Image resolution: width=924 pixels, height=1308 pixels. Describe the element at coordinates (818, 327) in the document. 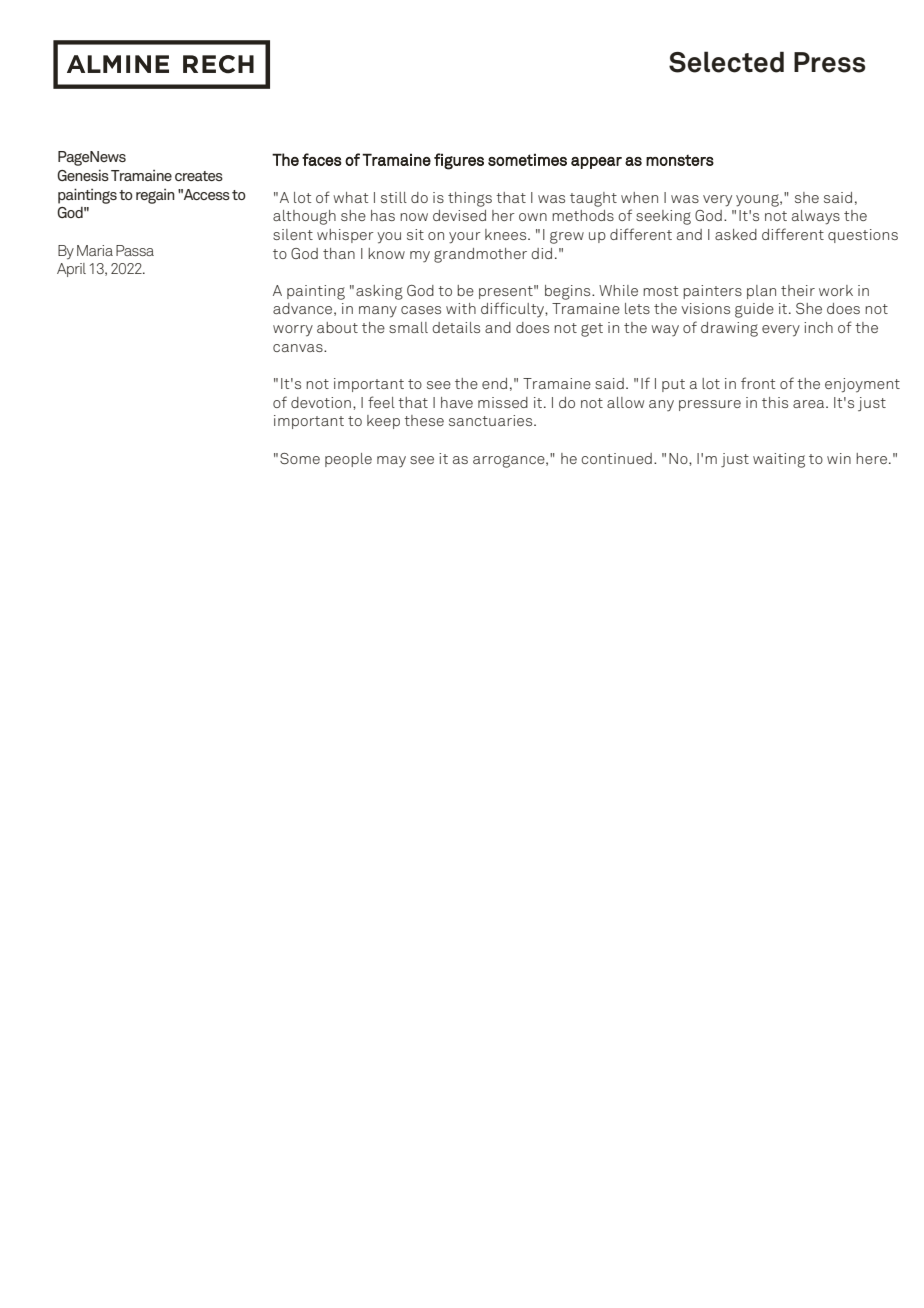

I see `inch` at that location.
